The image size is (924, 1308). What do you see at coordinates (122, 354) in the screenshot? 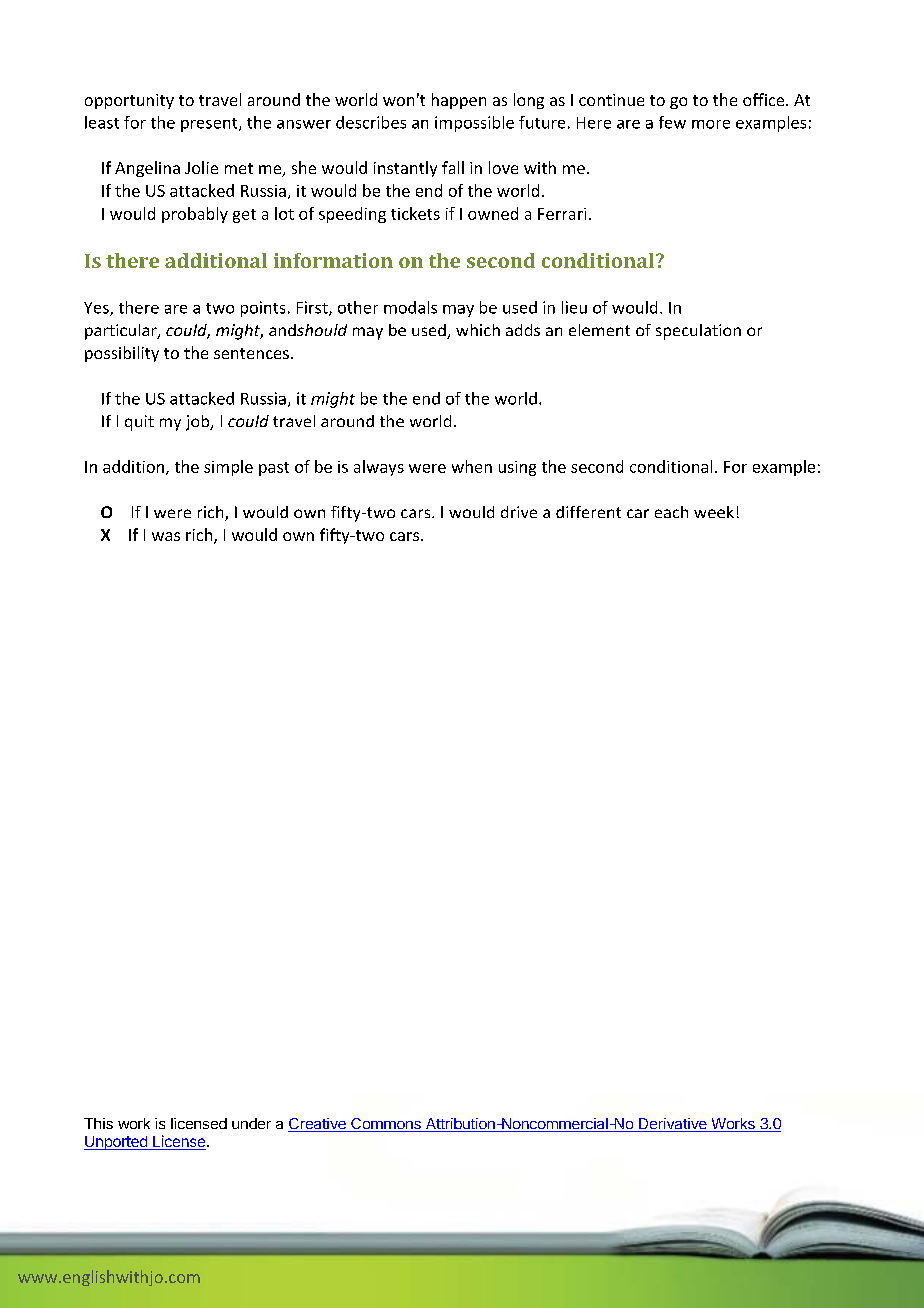
I see `possibility` at bounding box center [122, 354].
